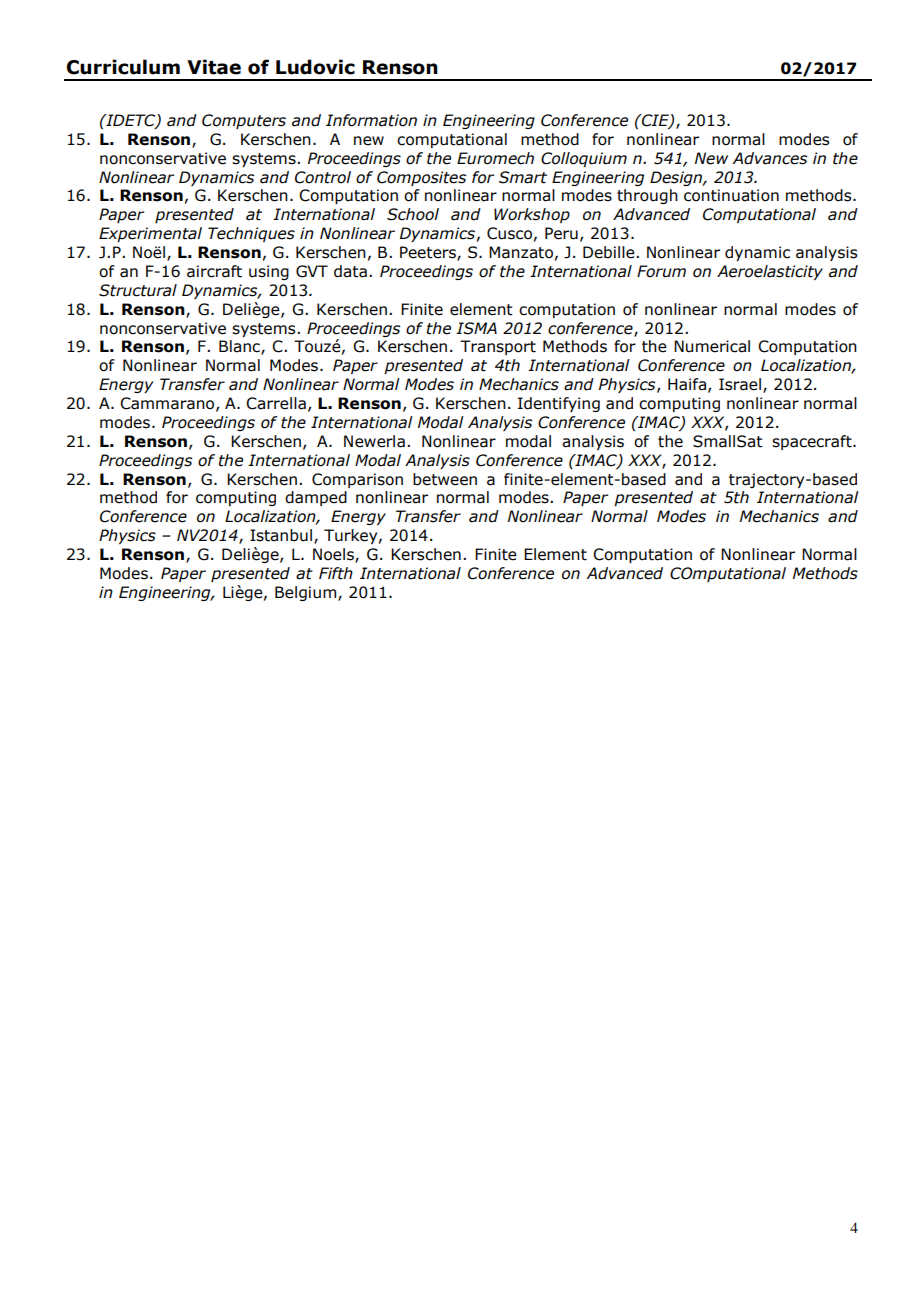 This document has height=1308, width=924. What do you see at coordinates (740, 384) in the document?
I see `Israel` at bounding box center [740, 384].
